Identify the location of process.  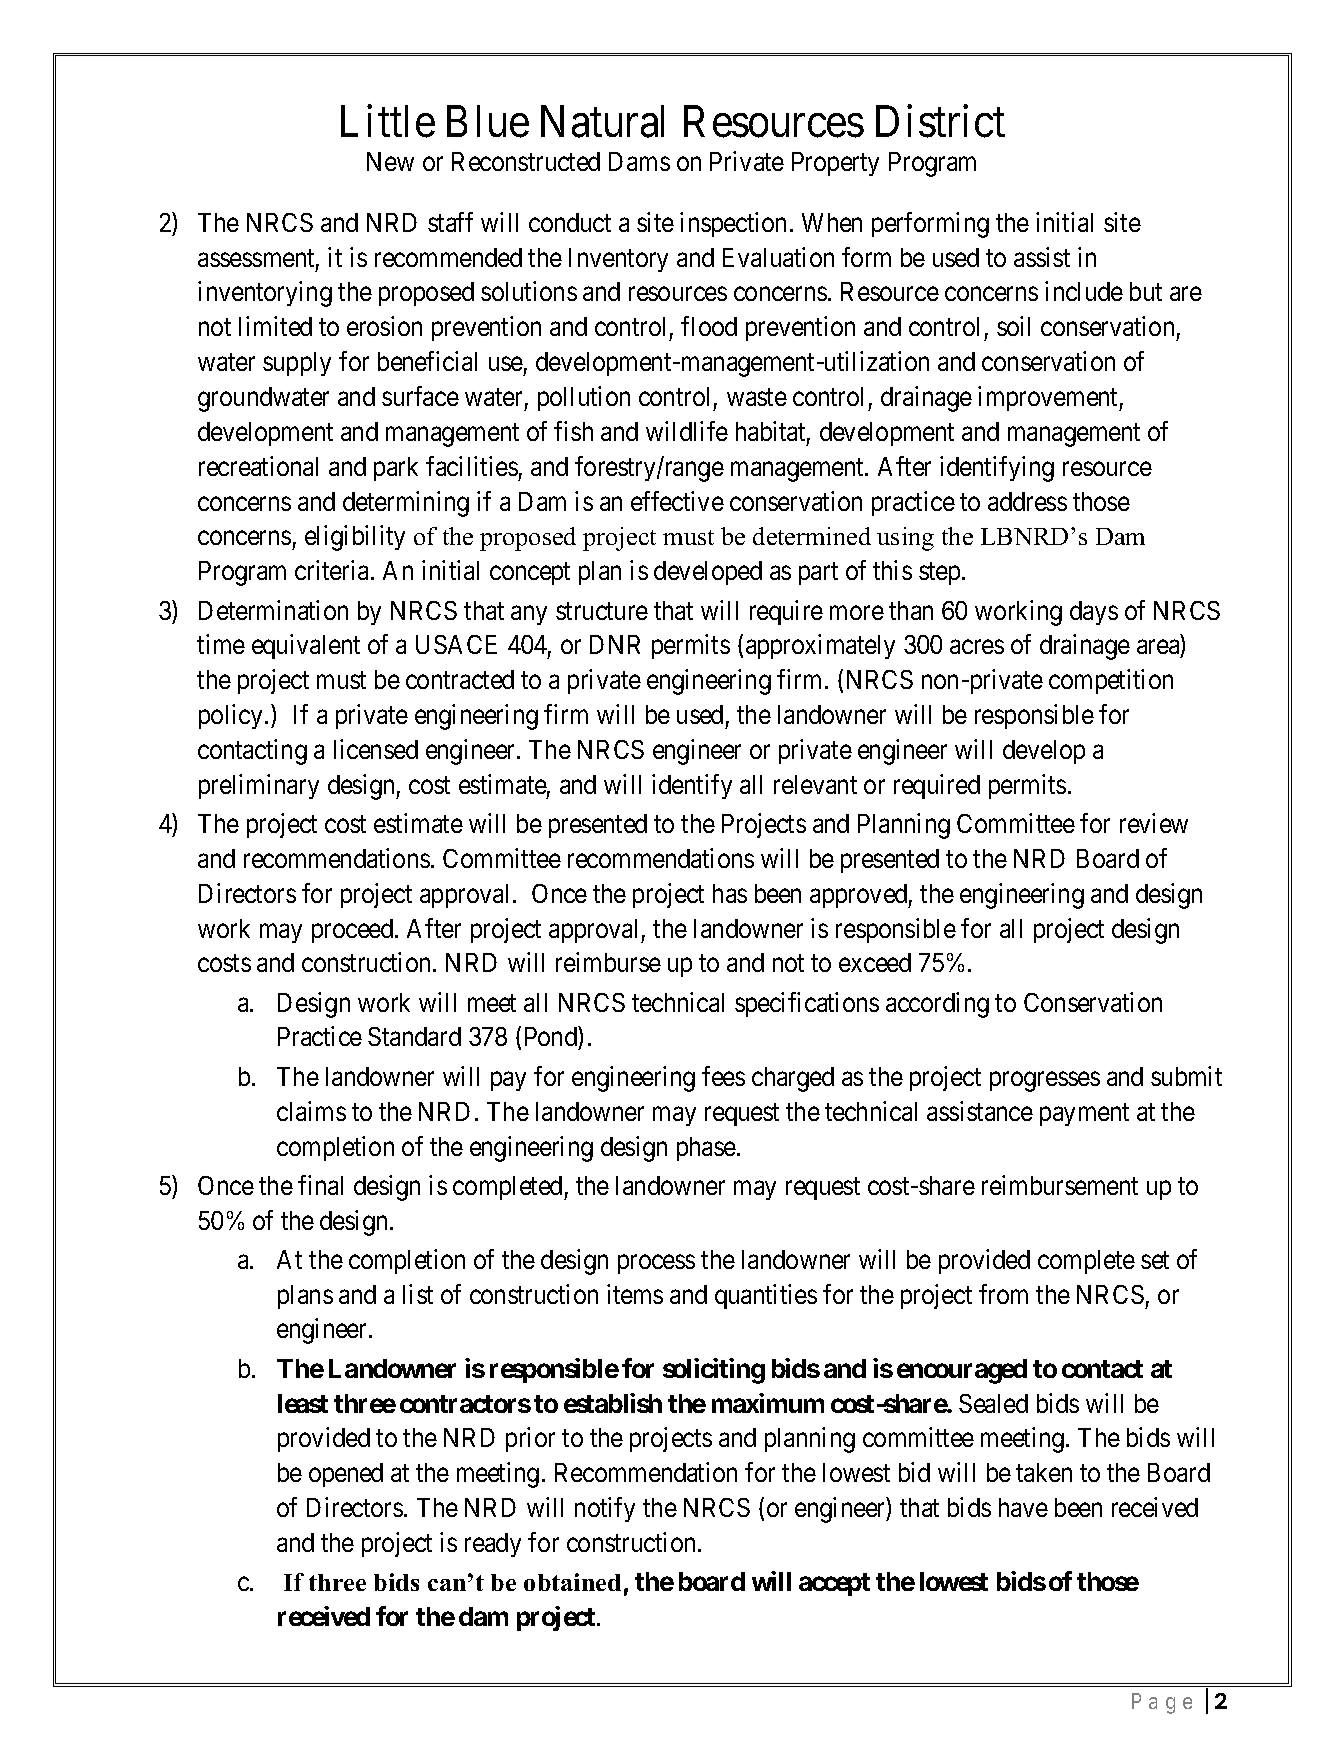
(656, 1264).
